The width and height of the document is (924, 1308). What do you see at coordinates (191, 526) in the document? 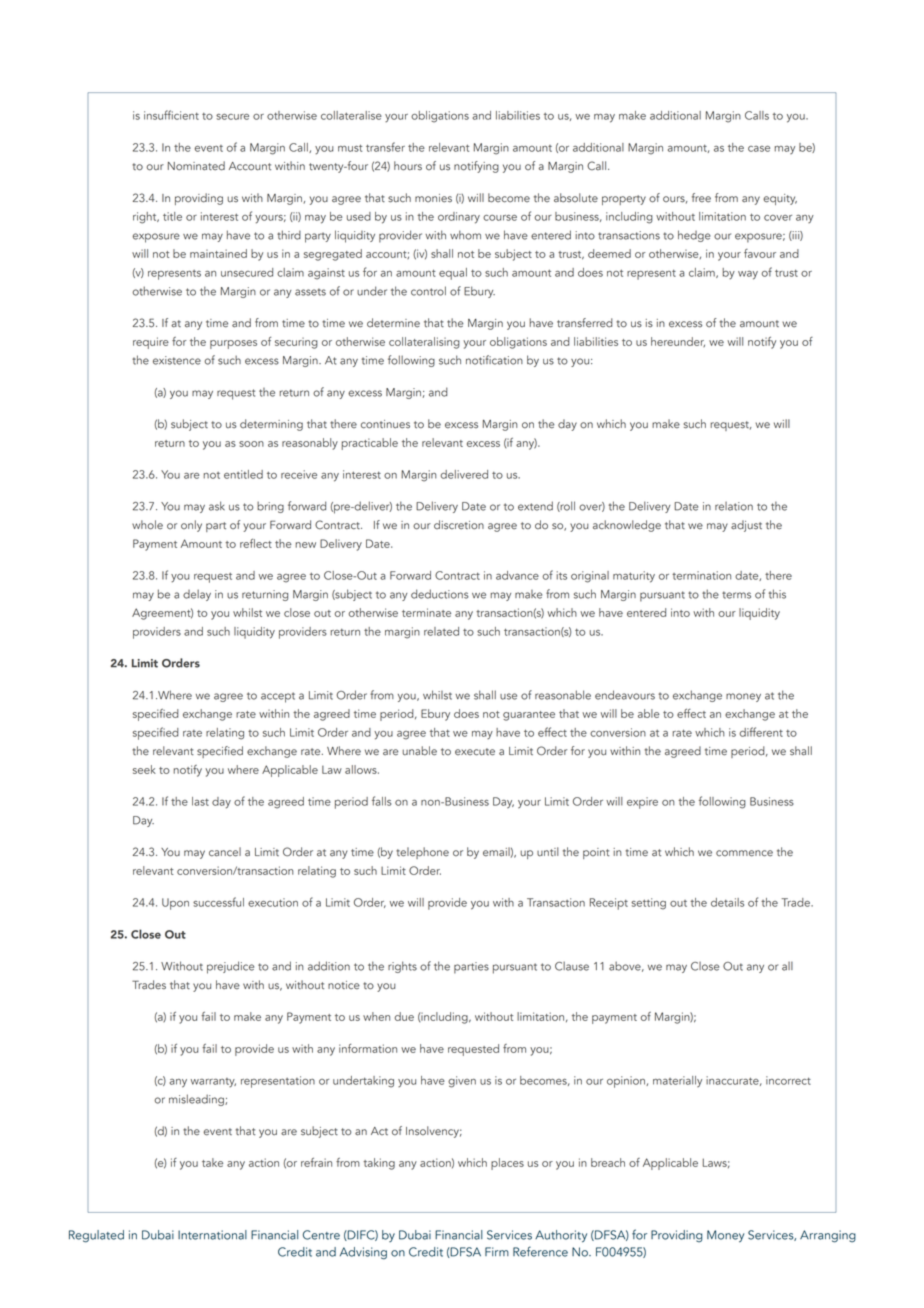
I see `only` at bounding box center [191, 526].
